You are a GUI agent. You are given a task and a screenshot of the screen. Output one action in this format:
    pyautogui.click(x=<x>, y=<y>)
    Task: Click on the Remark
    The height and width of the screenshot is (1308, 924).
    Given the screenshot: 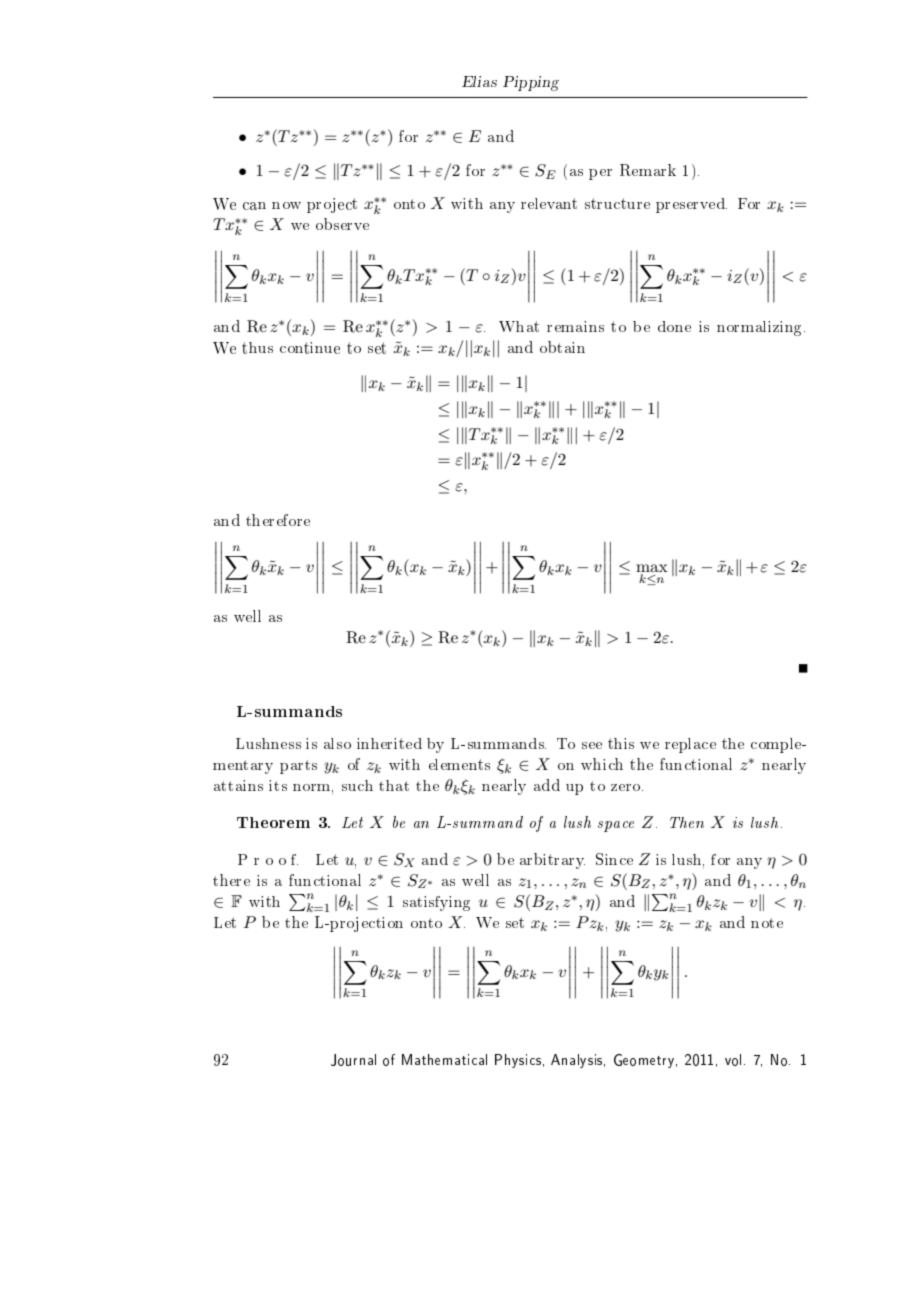 What is the action you would take?
    pyautogui.click(x=648, y=170)
